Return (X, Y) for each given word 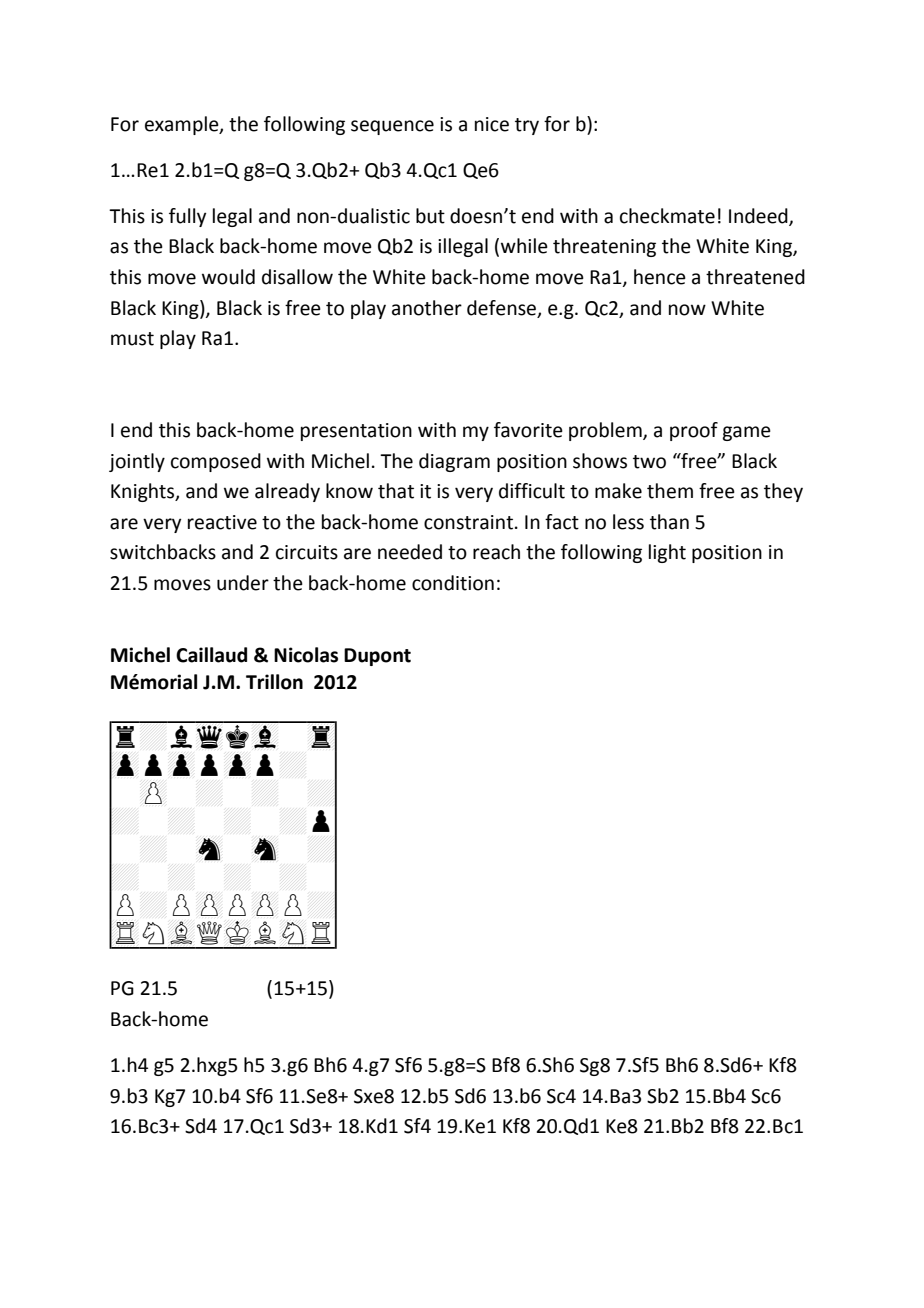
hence (660, 277)
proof (694, 431)
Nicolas (306, 655)
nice (492, 124)
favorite (528, 430)
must (132, 339)
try (527, 126)
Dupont (377, 657)
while (524, 246)
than (669, 522)
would (228, 277)
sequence (392, 127)
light (667, 553)
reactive (222, 522)
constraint (468, 522)
